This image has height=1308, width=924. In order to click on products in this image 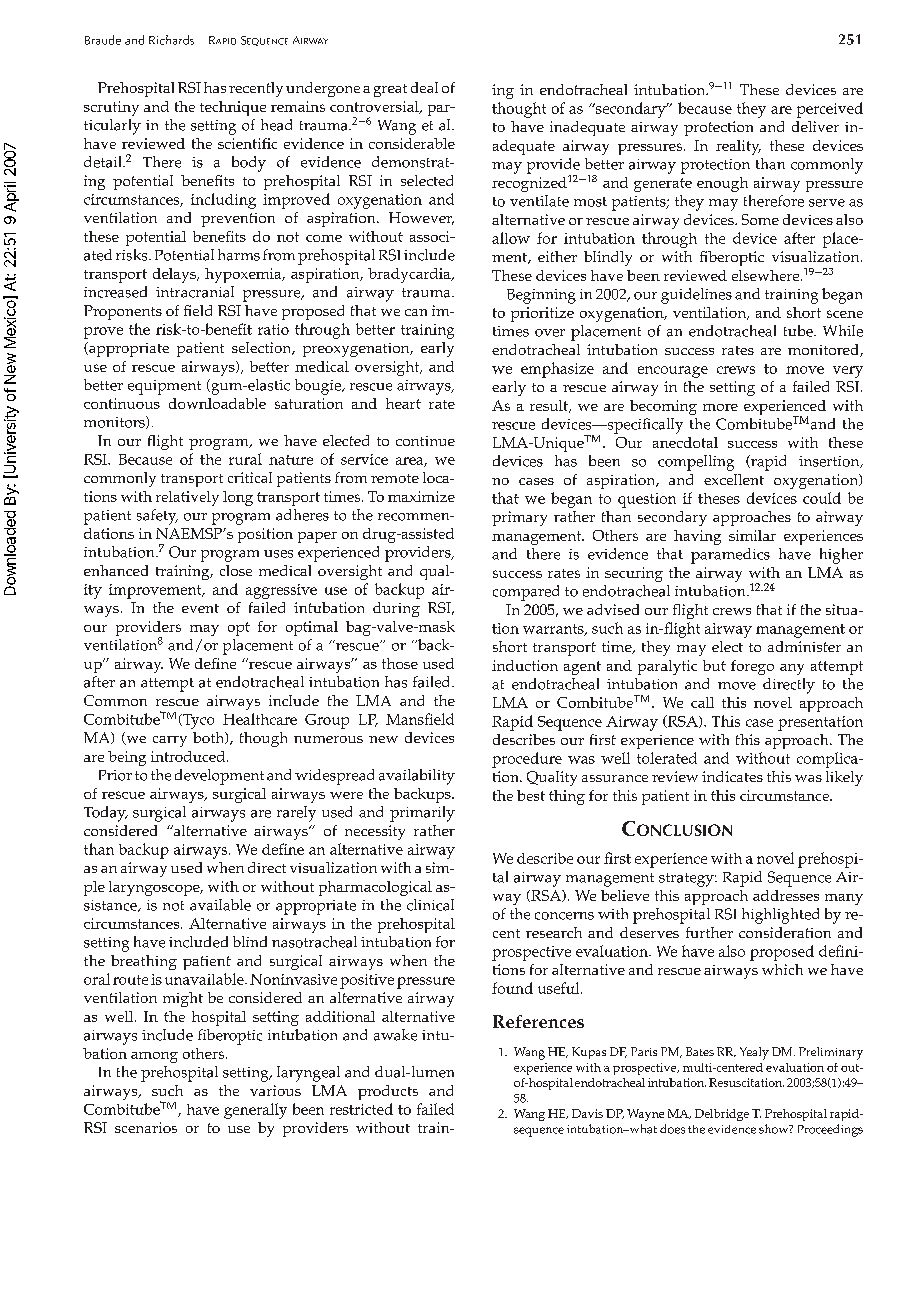, I will do `click(388, 1092)`.
